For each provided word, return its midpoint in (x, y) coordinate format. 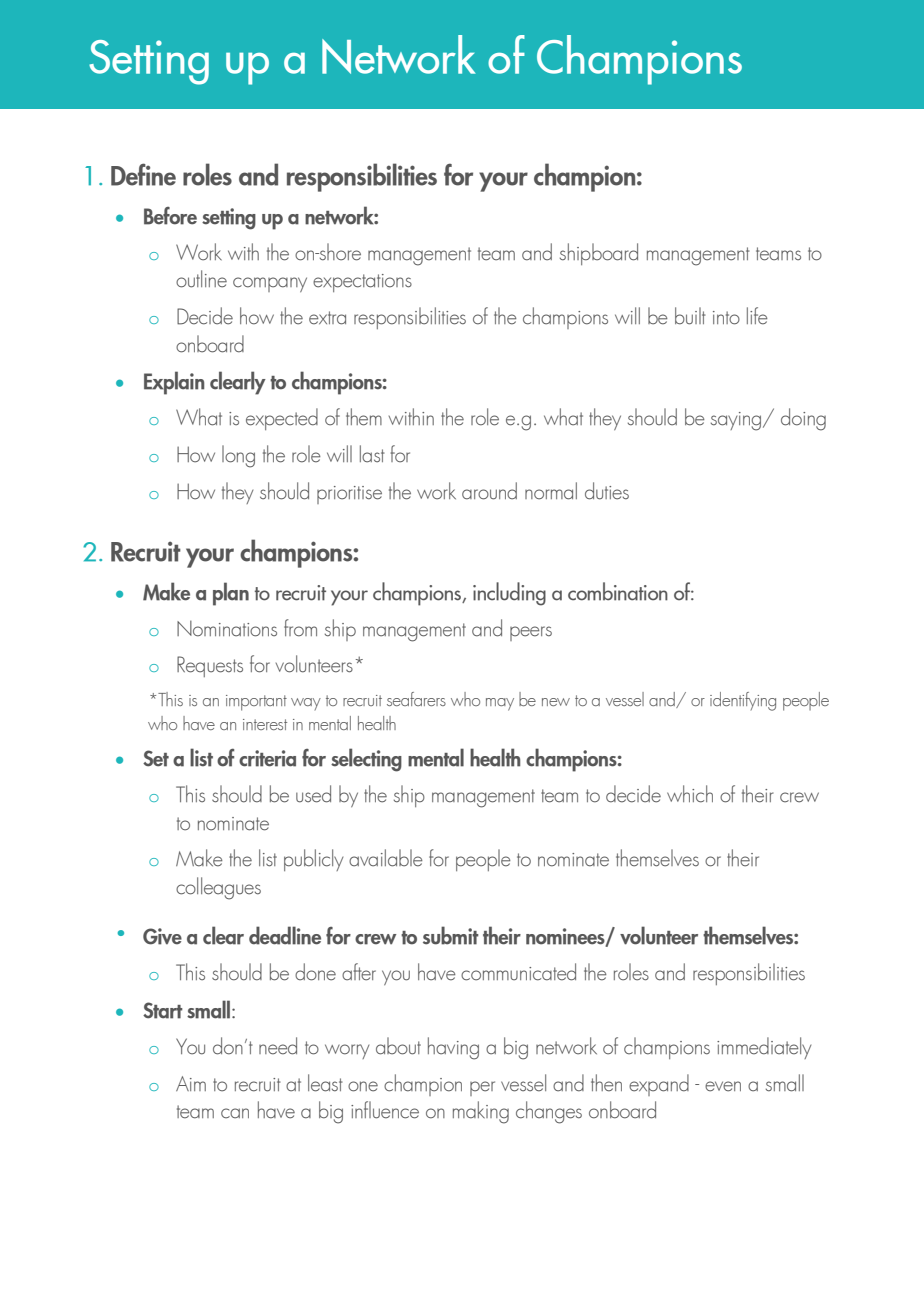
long (238, 456)
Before (170, 216)
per (482, 1088)
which (690, 794)
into (726, 318)
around (489, 491)
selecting (366, 760)
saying (736, 421)
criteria (267, 758)
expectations (362, 283)
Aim (191, 1083)
